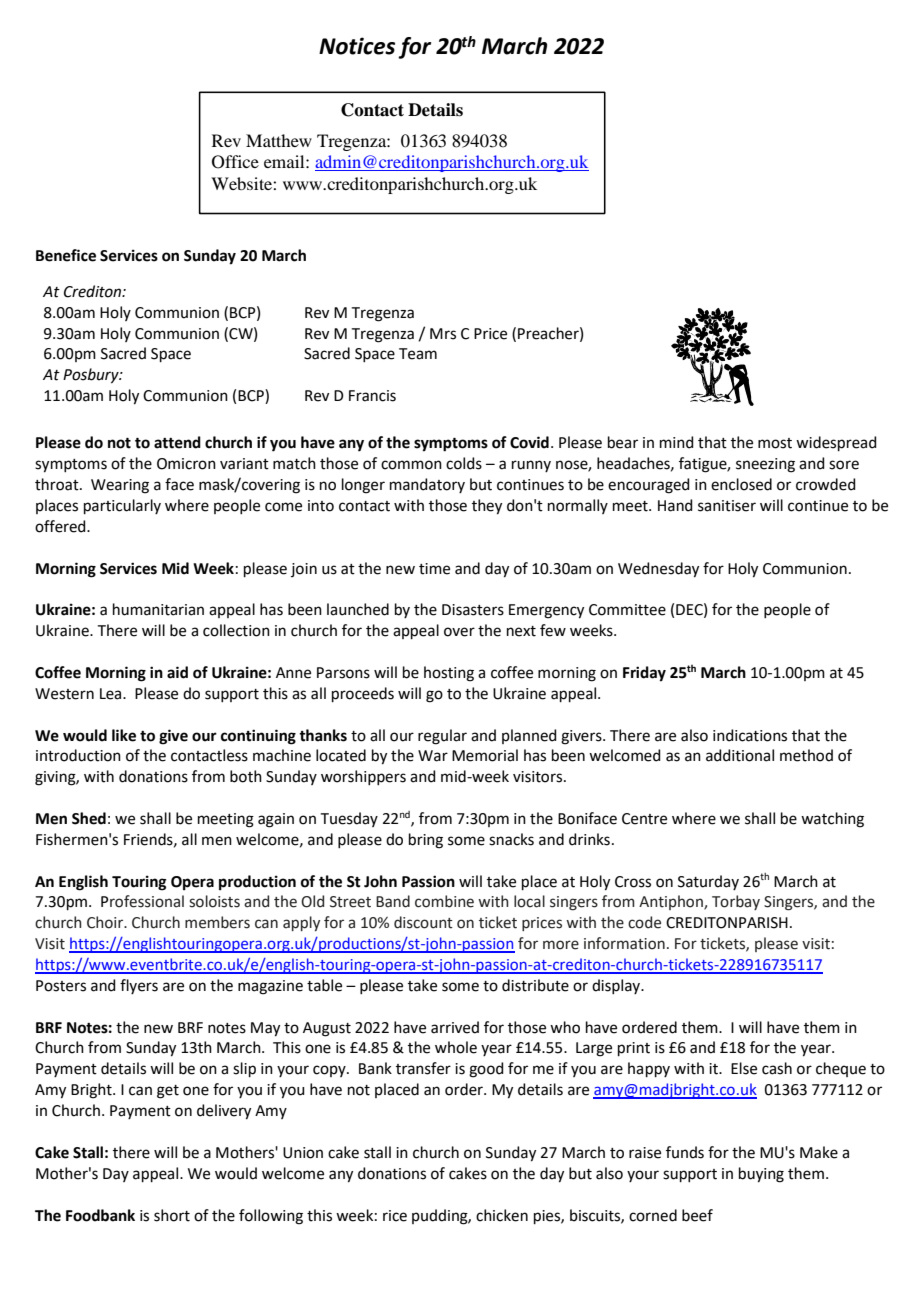 The image size is (924, 1308). I want to click on discount, so click(423, 922).
